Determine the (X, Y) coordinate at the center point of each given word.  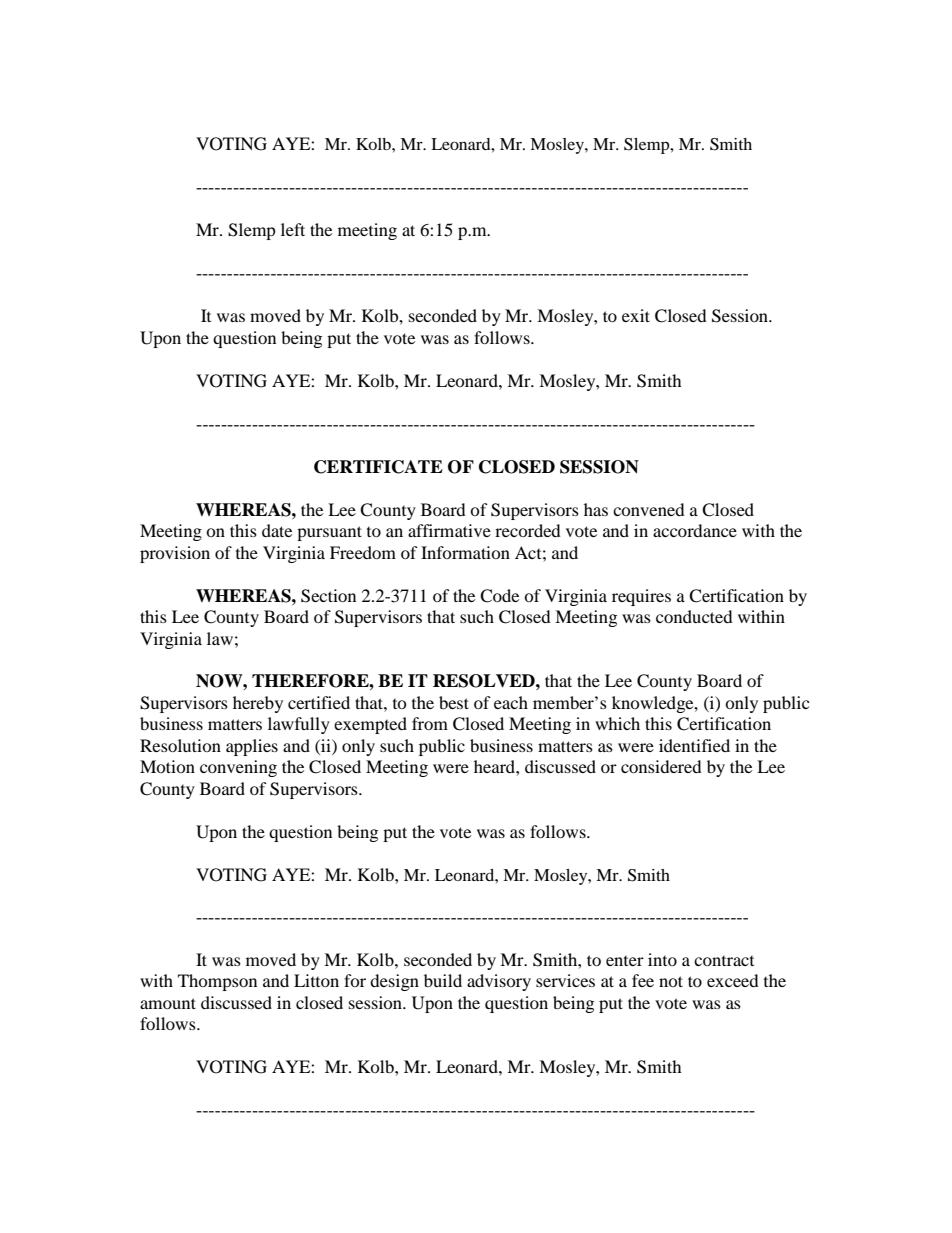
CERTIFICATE (378, 467)
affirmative (449, 530)
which (617, 723)
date (277, 530)
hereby (258, 704)
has (596, 509)
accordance (695, 530)
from (430, 723)
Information (465, 552)
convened (649, 509)
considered (661, 766)
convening (238, 768)
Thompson (217, 982)
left (293, 229)
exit (636, 315)
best (454, 702)
